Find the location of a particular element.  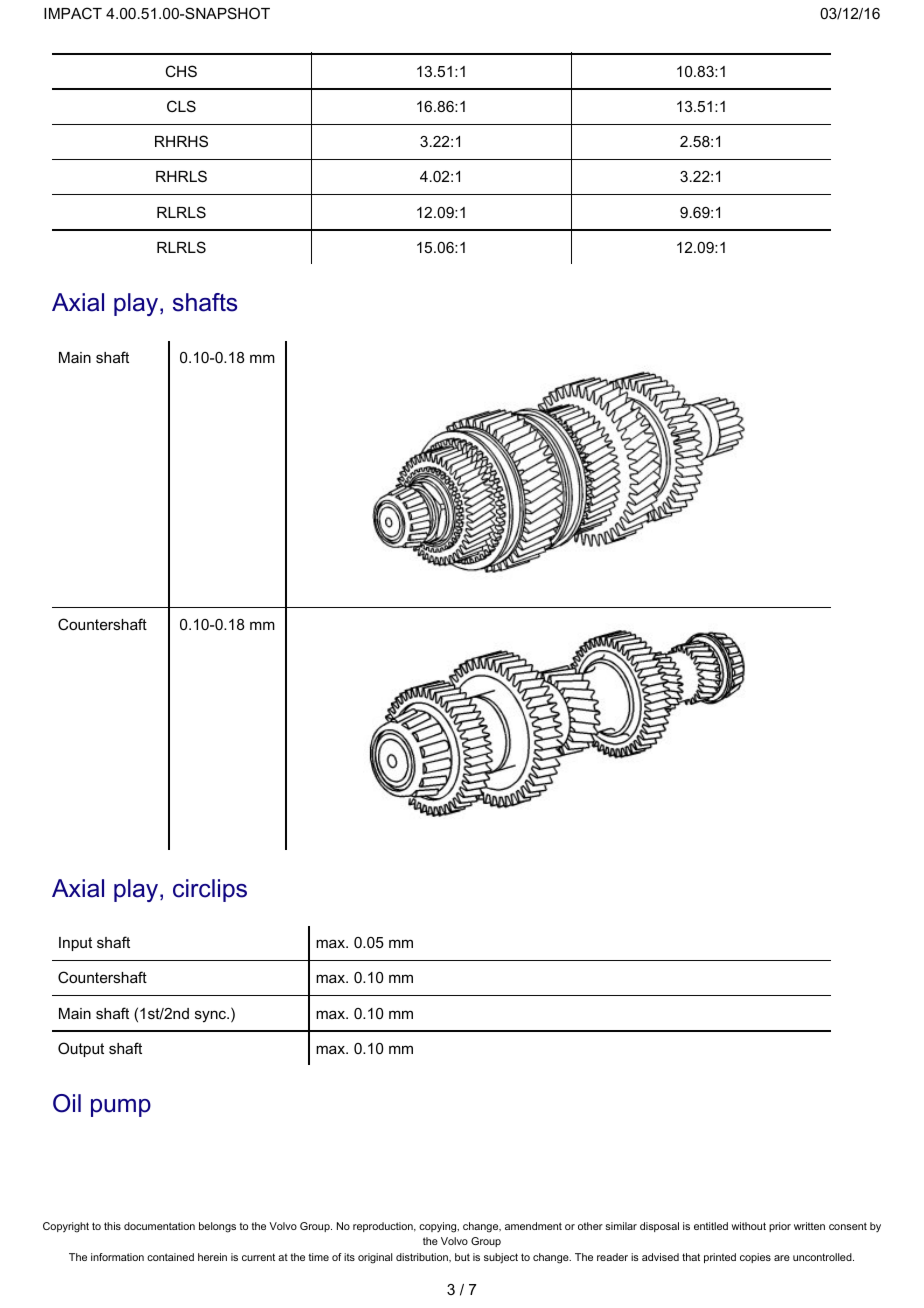

copying is located at coordinates (439, 1227).
